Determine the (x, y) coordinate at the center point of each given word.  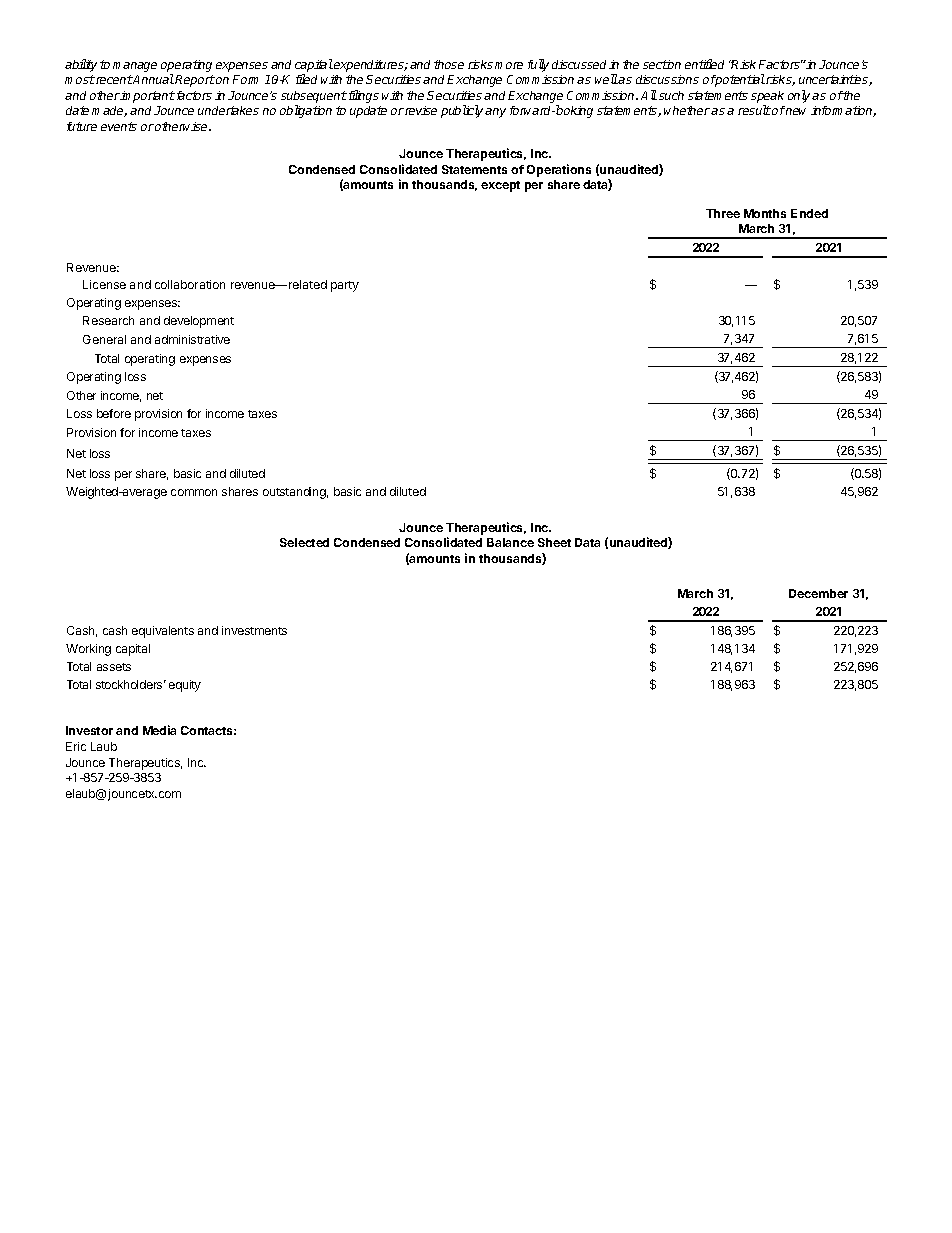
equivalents (163, 632)
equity (185, 686)
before (114, 413)
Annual (153, 79)
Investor (89, 730)
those (449, 64)
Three (723, 213)
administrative (192, 339)
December (818, 593)
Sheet (554, 542)
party (345, 286)
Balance (510, 542)
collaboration (190, 284)
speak (767, 97)
